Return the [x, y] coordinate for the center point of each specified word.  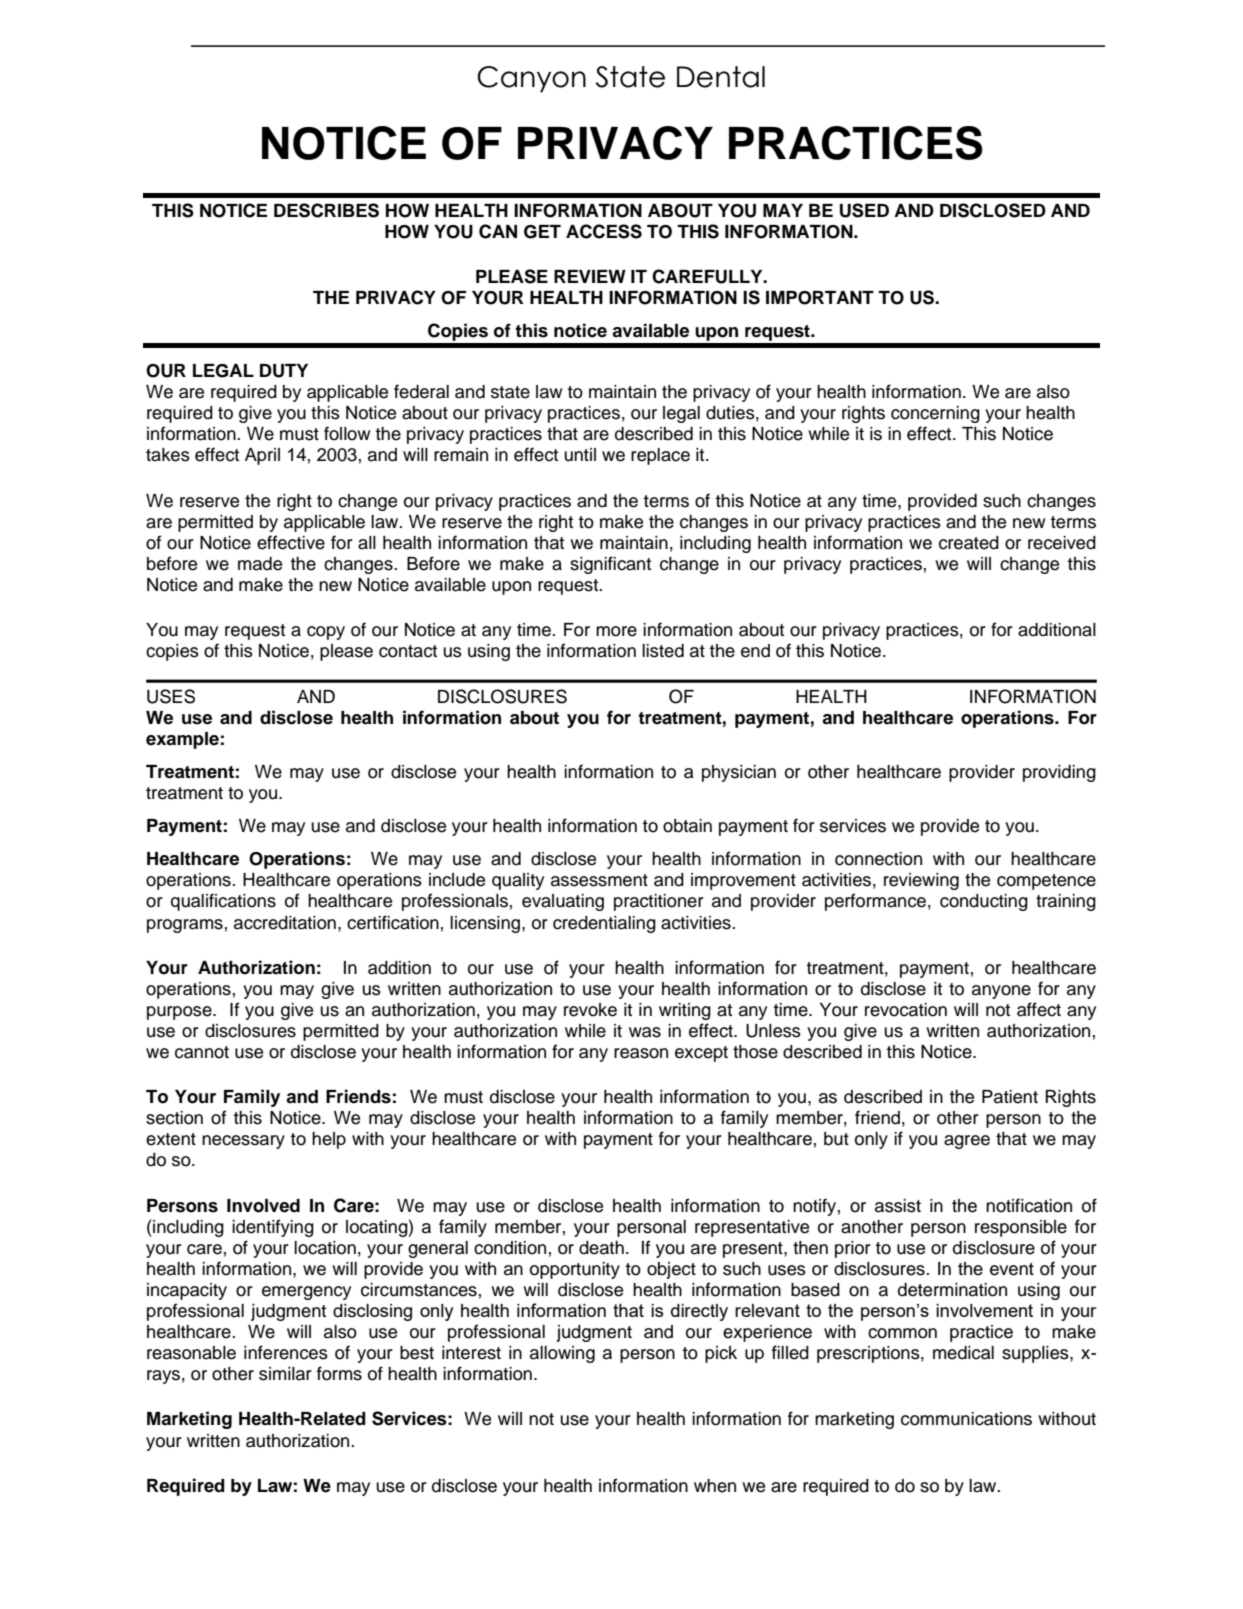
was [645, 1032]
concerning [935, 414]
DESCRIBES [326, 210]
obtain [687, 826]
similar [285, 1374]
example [182, 740]
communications [966, 1419]
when [715, 1486]
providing [1059, 773]
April [262, 456]
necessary [243, 1142]
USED [864, 210]
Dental [721, 77]
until [580, 455]
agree [967, 1142]
